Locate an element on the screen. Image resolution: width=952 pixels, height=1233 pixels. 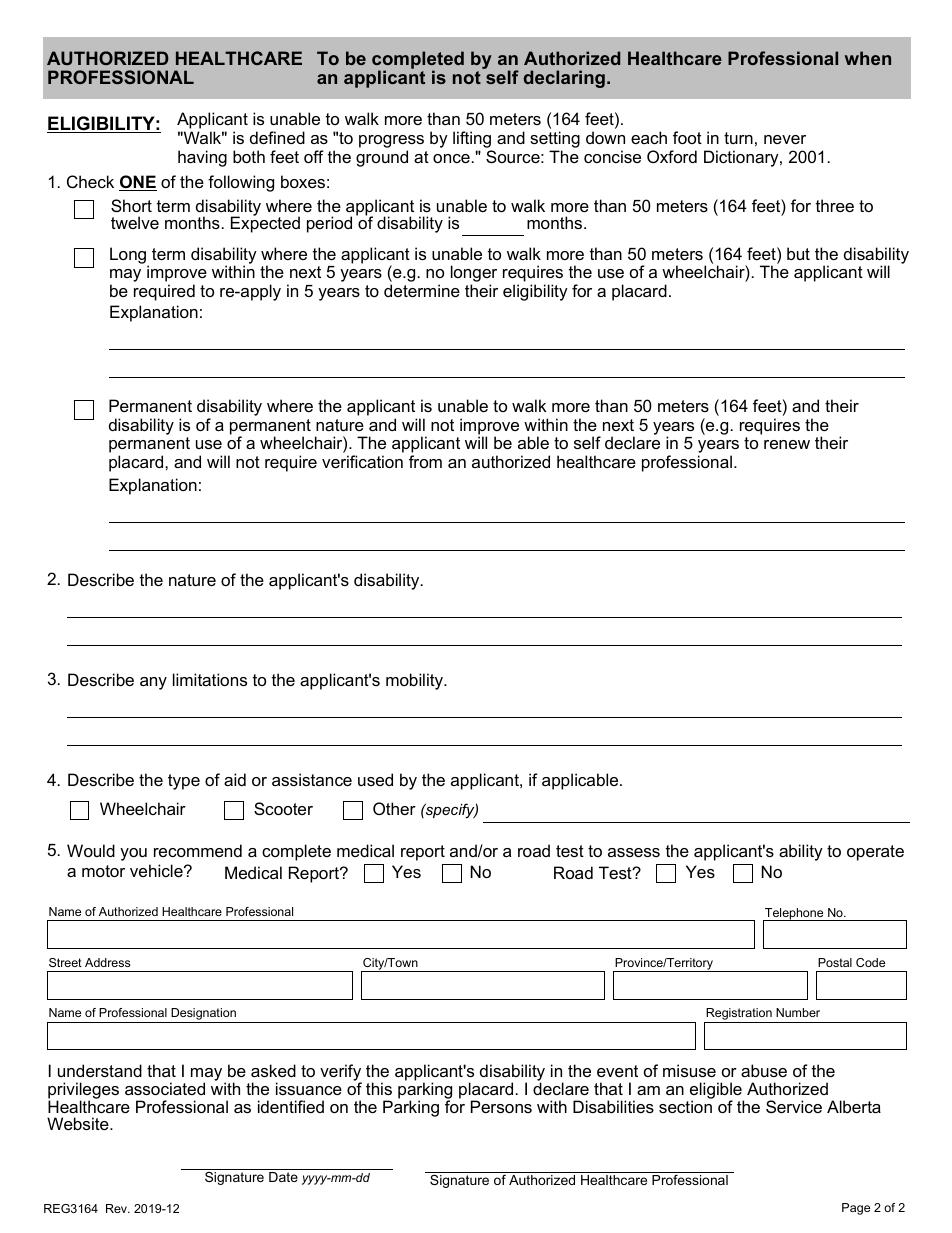
mobility is located at coordinates (416, 681).
